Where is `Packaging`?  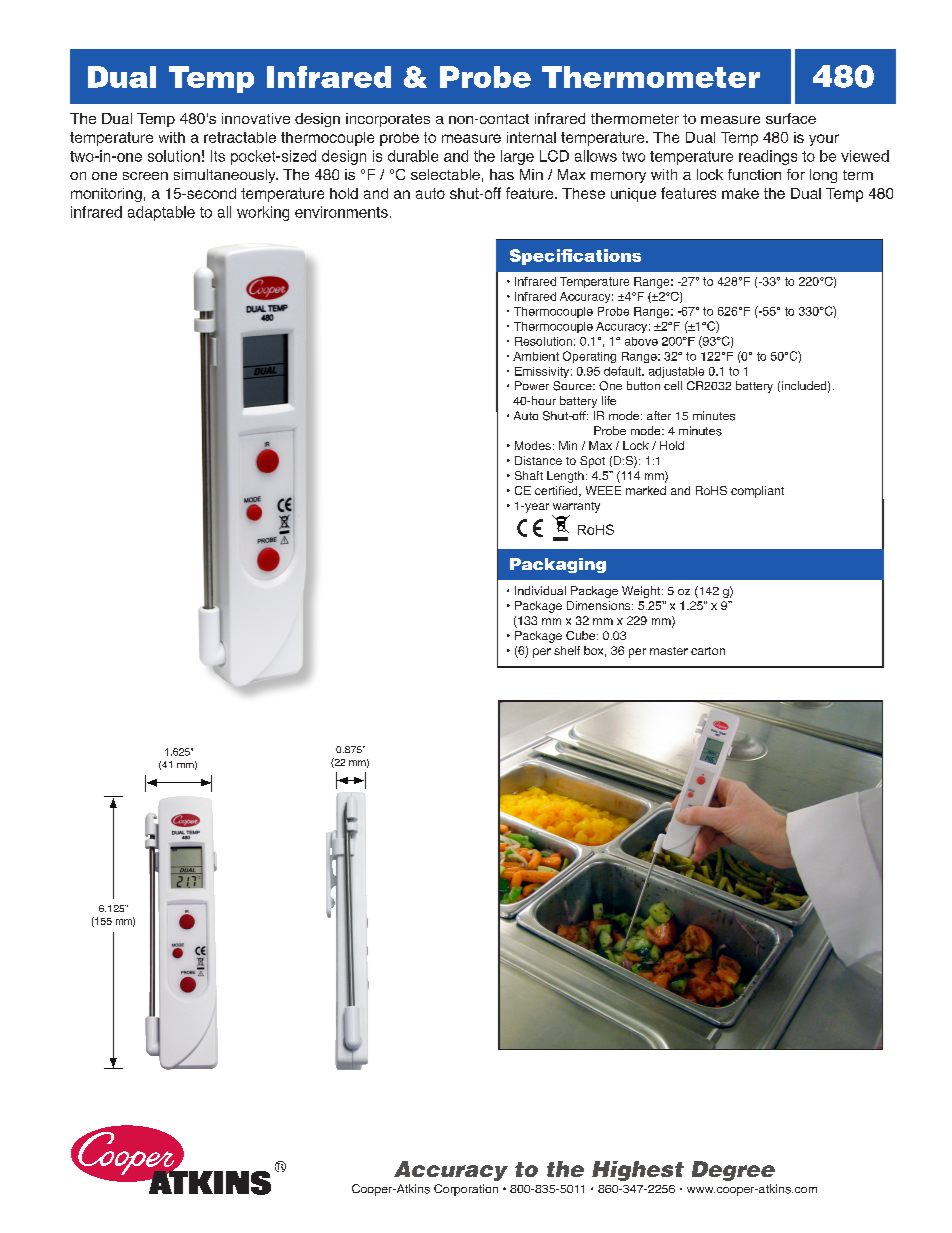
Packaging is located at coordinates (558, 565).
